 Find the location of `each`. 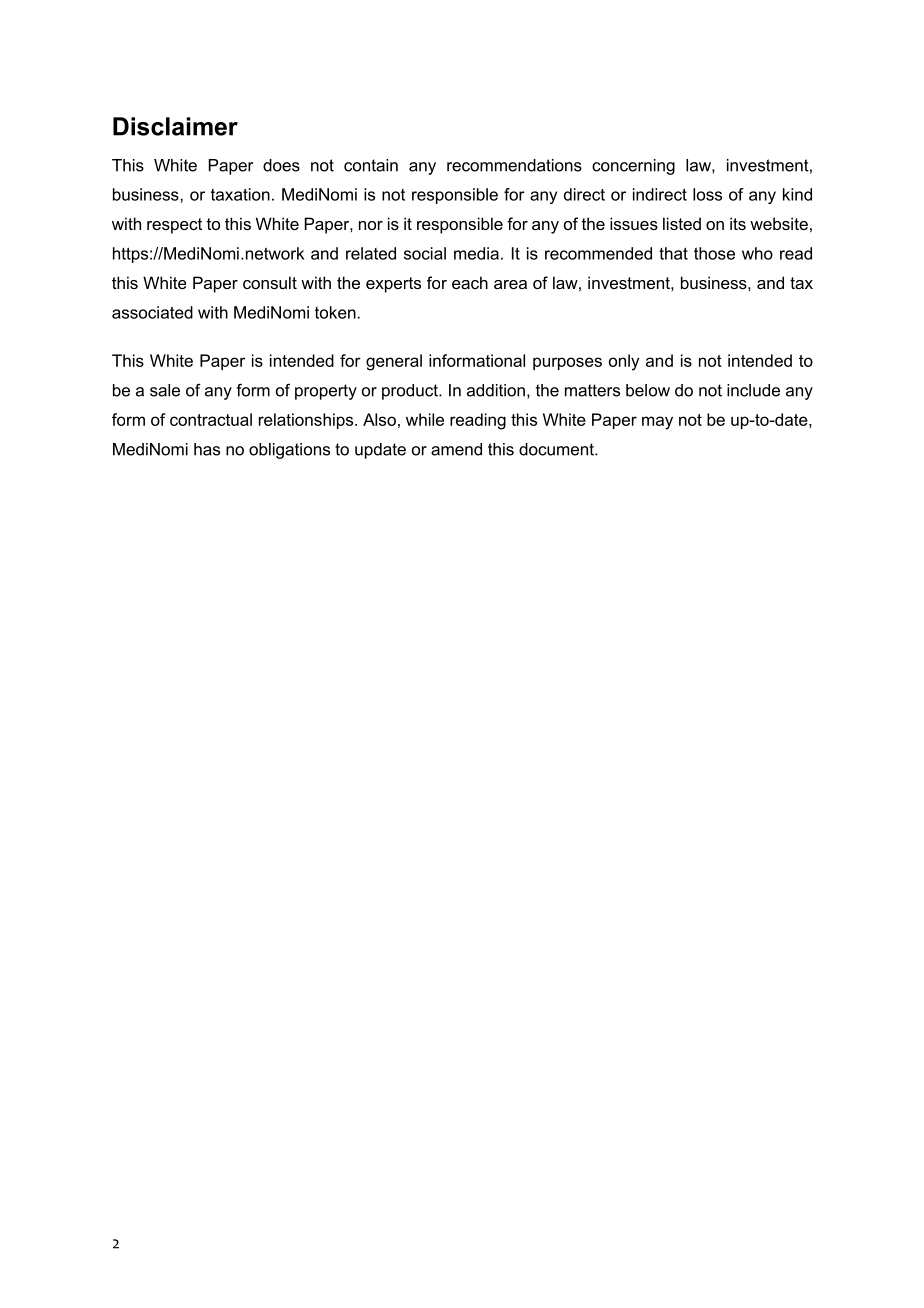

each is located at coordinates (470, 282).
